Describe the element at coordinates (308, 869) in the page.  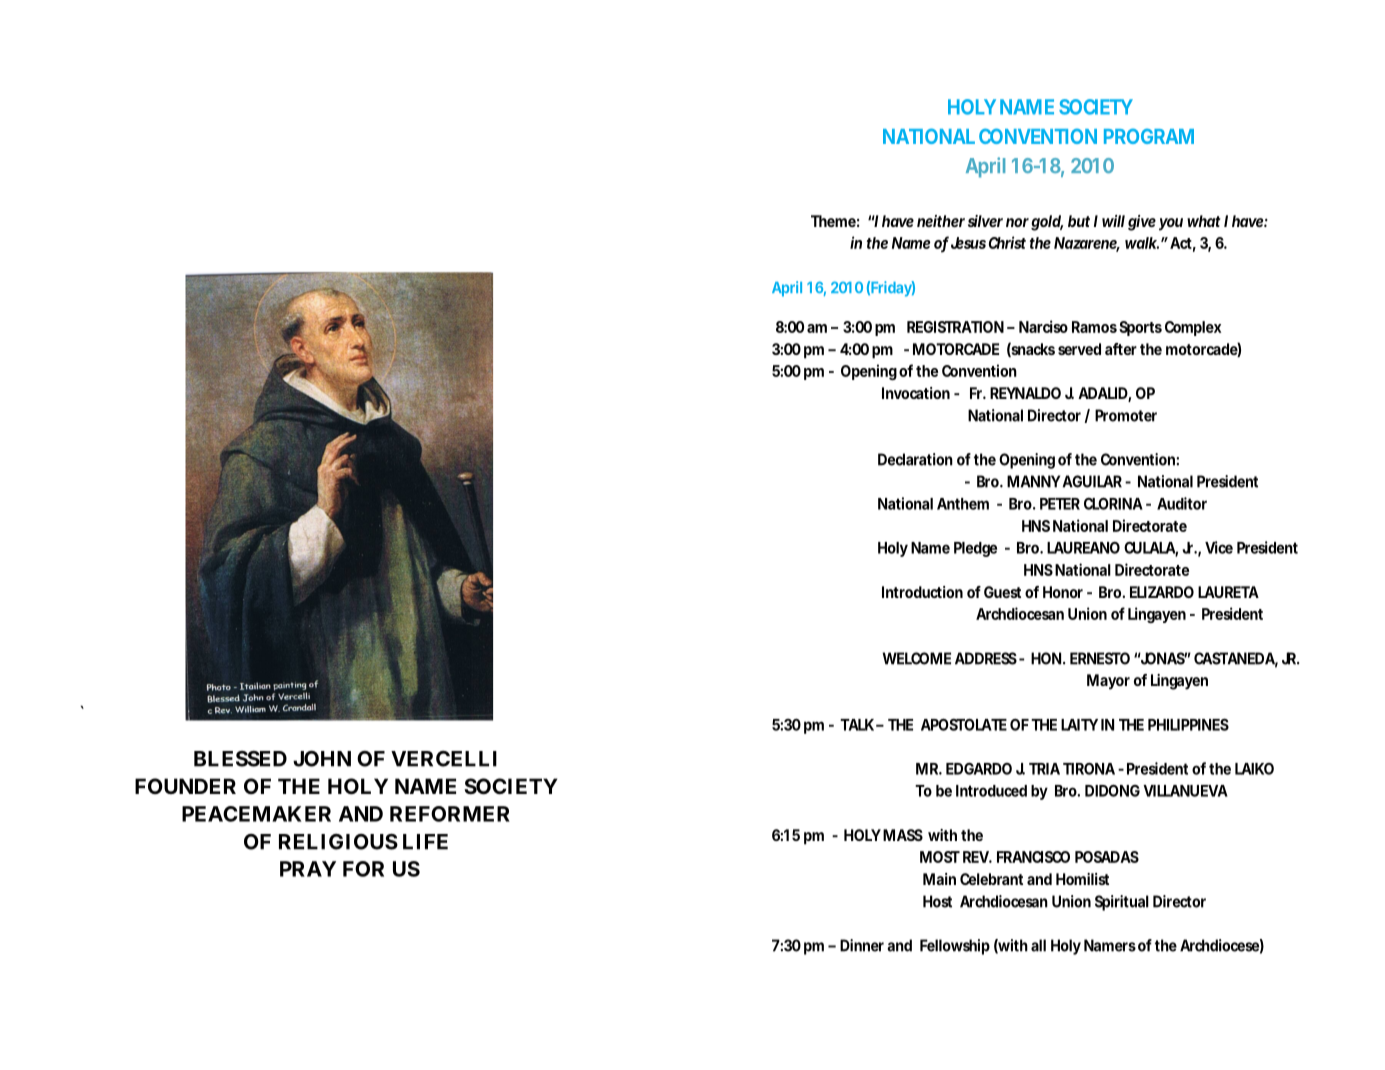
I see `PRAY` at that location.
